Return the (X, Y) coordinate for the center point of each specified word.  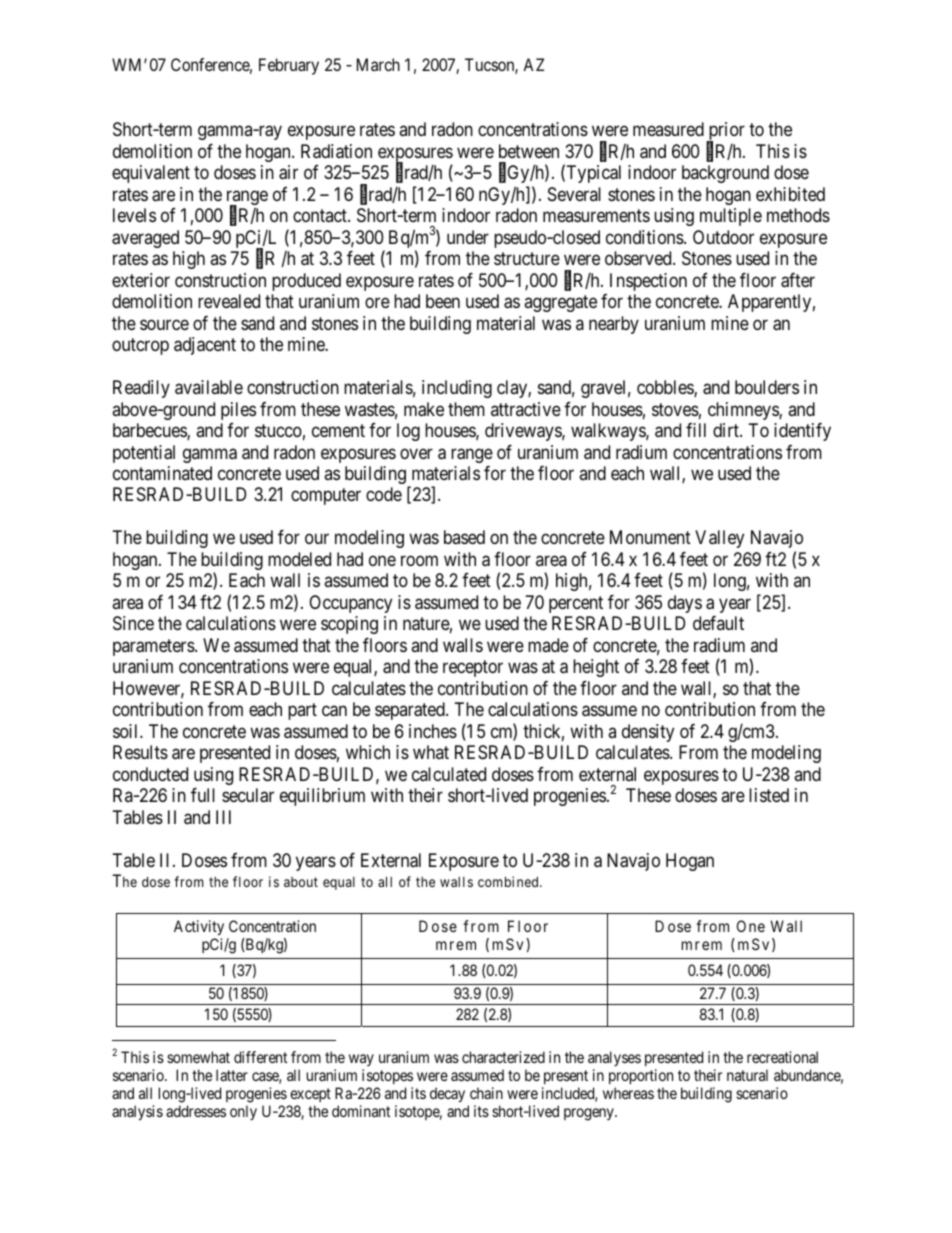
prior (725, 132)
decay (447, 1095)
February (289, 66)
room (419, 560)
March (378, 64)
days (685, 604)
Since (133, 623)
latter (232, 1075)
